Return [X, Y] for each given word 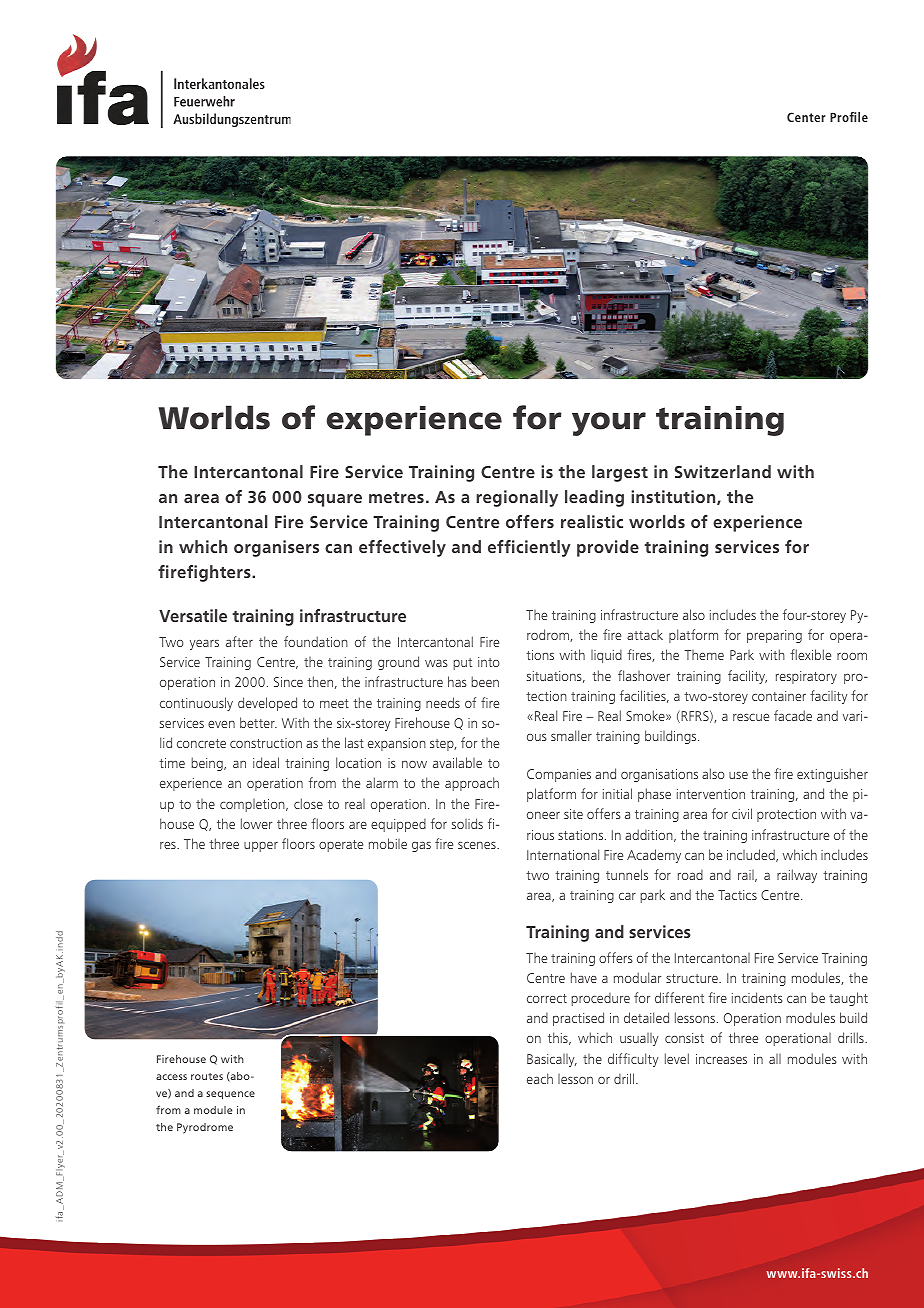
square [335, 500]
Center [806, 117]
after [239, 641]
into [489, 662]
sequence [230, 1095]
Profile [849, 117]
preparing [774, 636]
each [540, 1078]
